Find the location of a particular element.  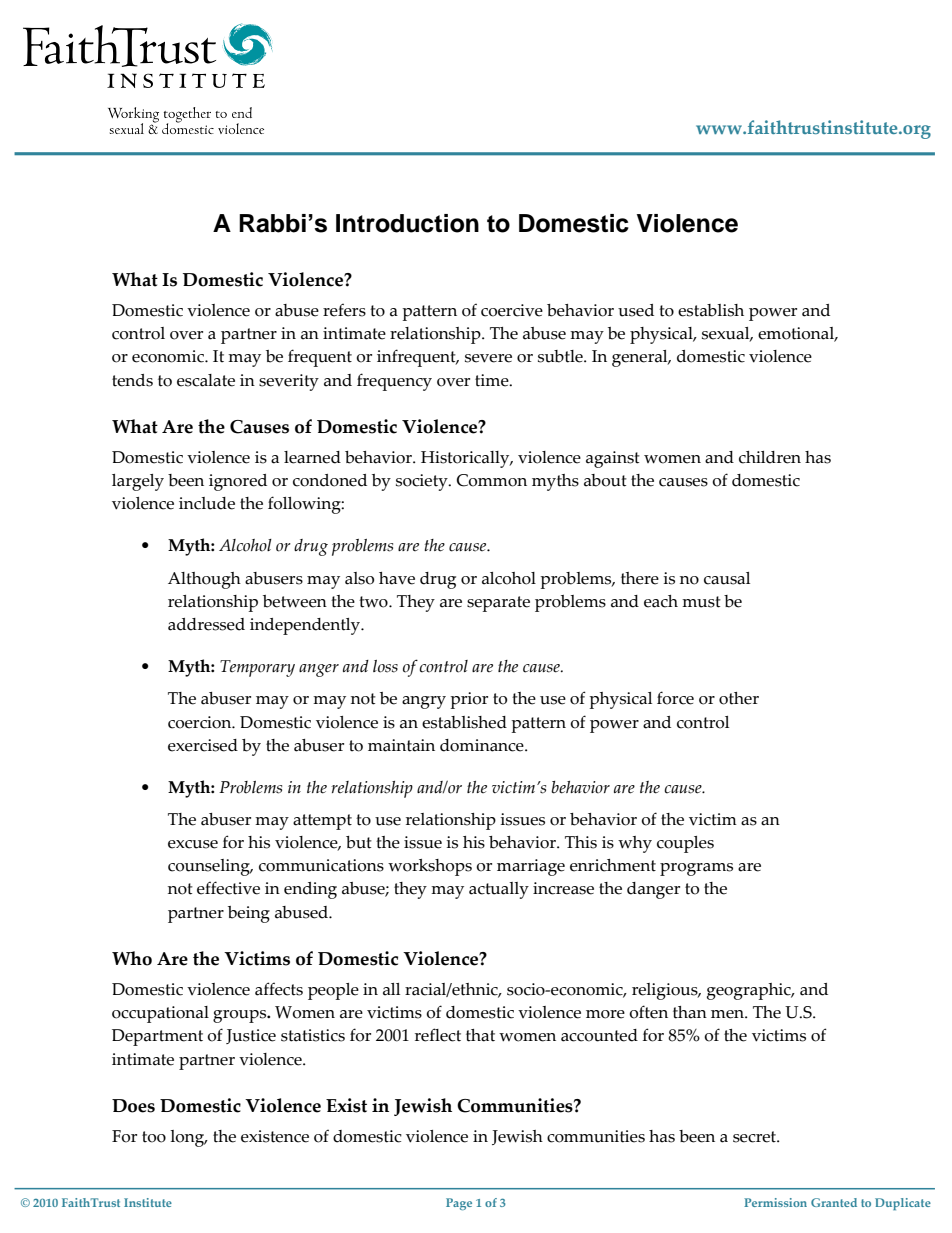

Granted is located at coordinates (834, 1202).
